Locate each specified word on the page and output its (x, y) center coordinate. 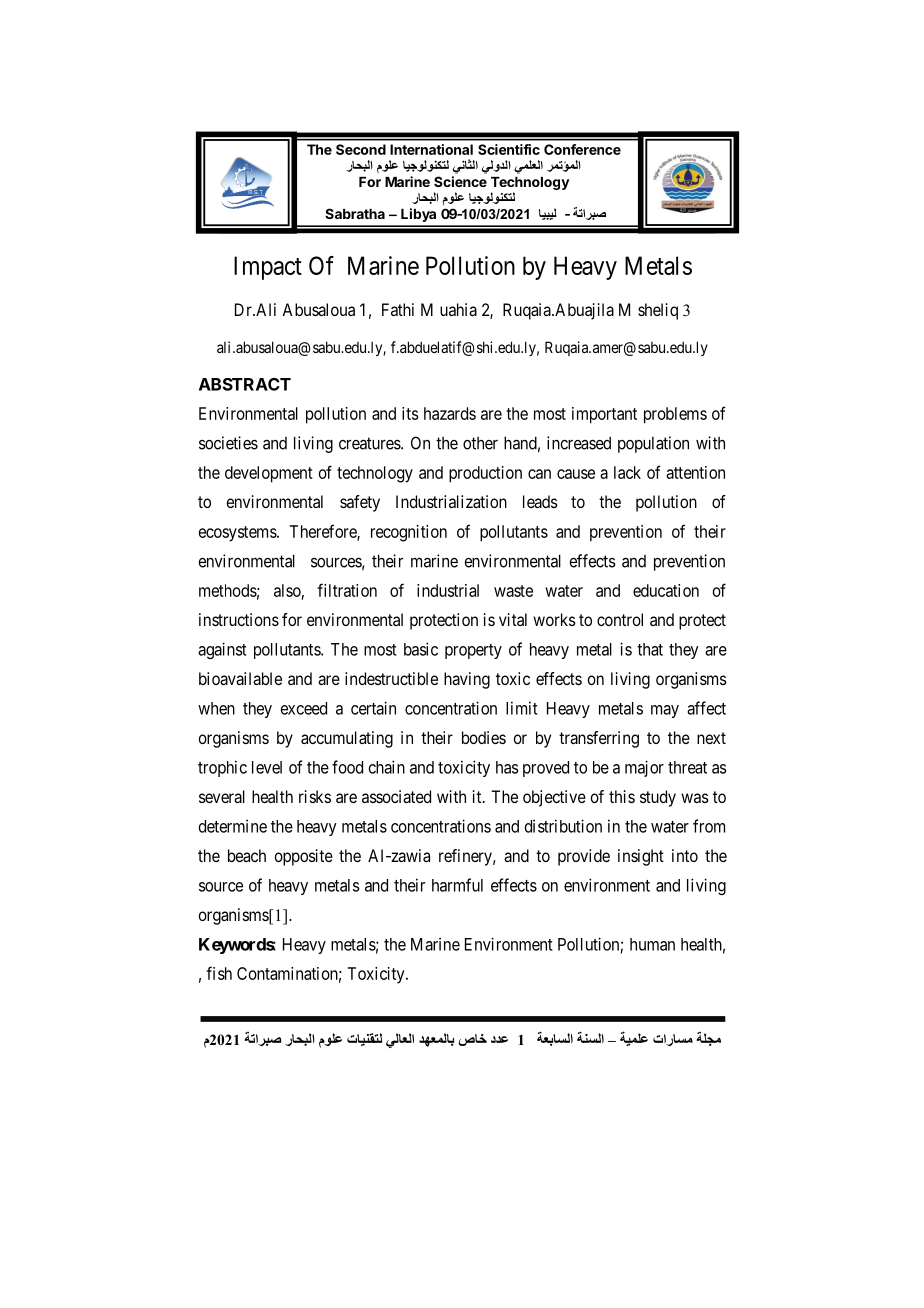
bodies (484, 737)
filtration (347, 590)
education (666, 590)
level (267, 767)
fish (219, 973)
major (644, 768)
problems (675, 415)
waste (513, 591)
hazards (450, 413)
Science (460, 181)
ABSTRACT (245, 384)
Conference (582, 149)
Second (361, 149)
